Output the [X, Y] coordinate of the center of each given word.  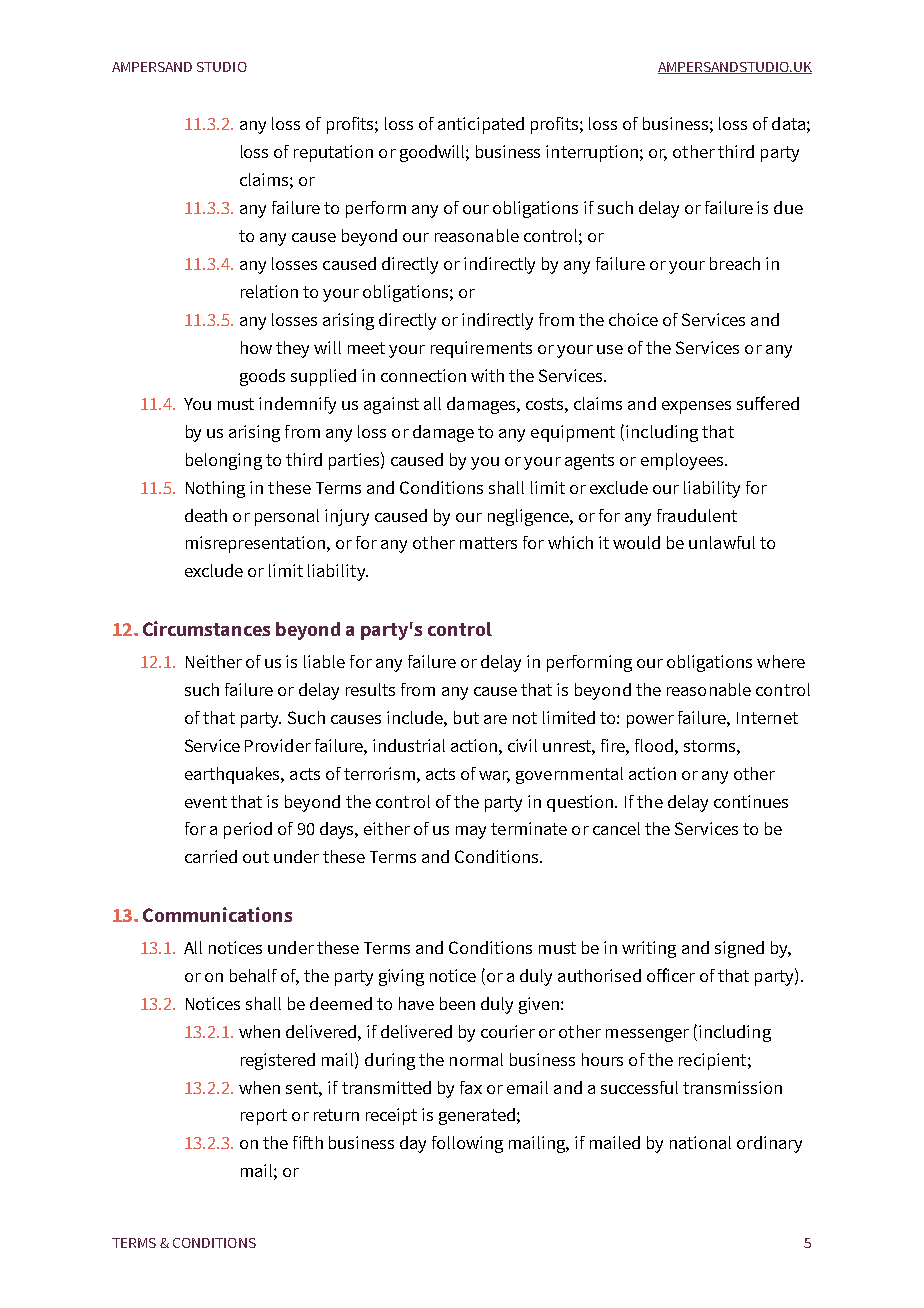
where [781, 661]
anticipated [481, 125]
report [264, 1117]
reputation [333, 153]
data [788, 123]
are [495, 719]
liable [324, 661]
